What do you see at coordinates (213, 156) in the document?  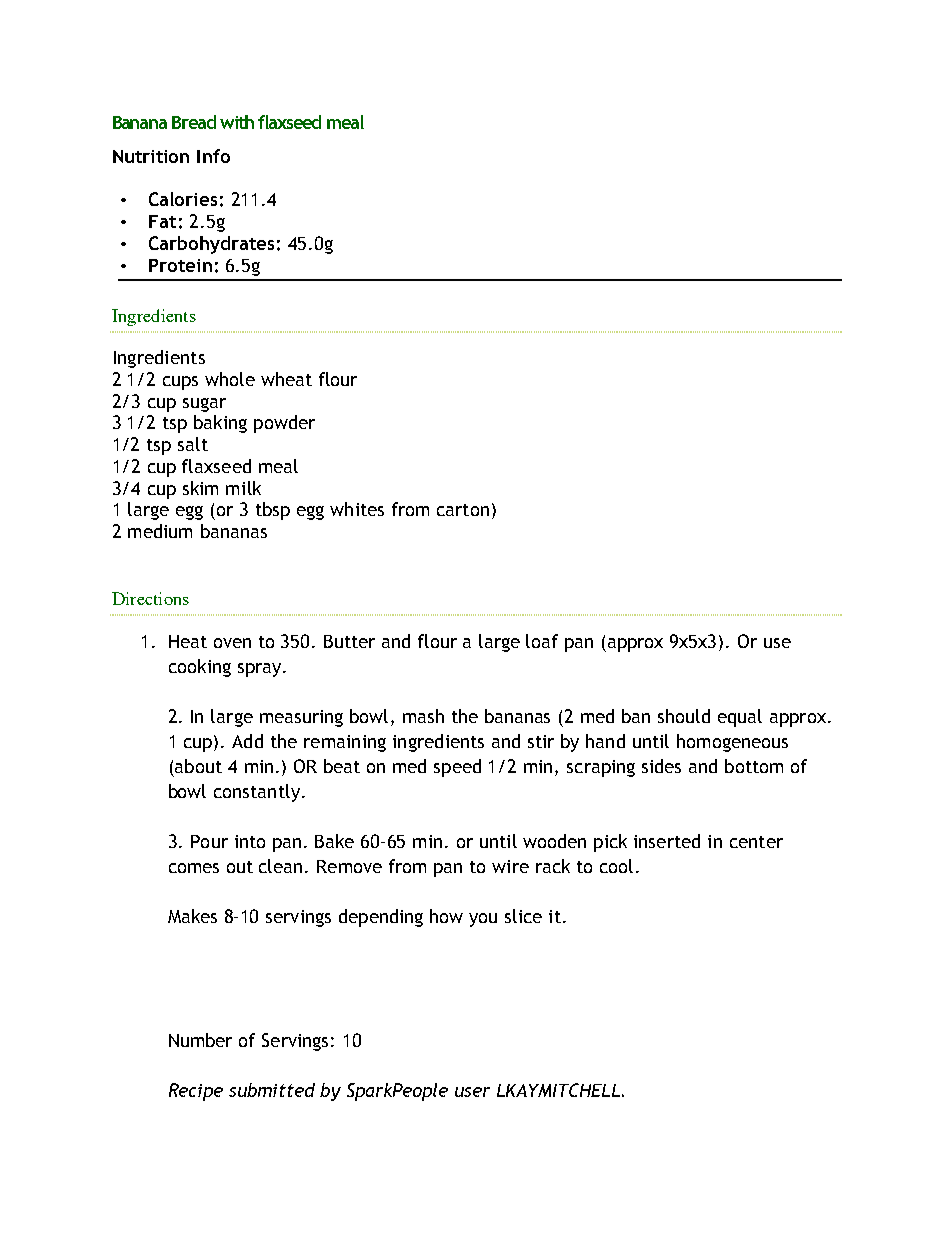 I see `Info` at bounding box center [213, 156].
